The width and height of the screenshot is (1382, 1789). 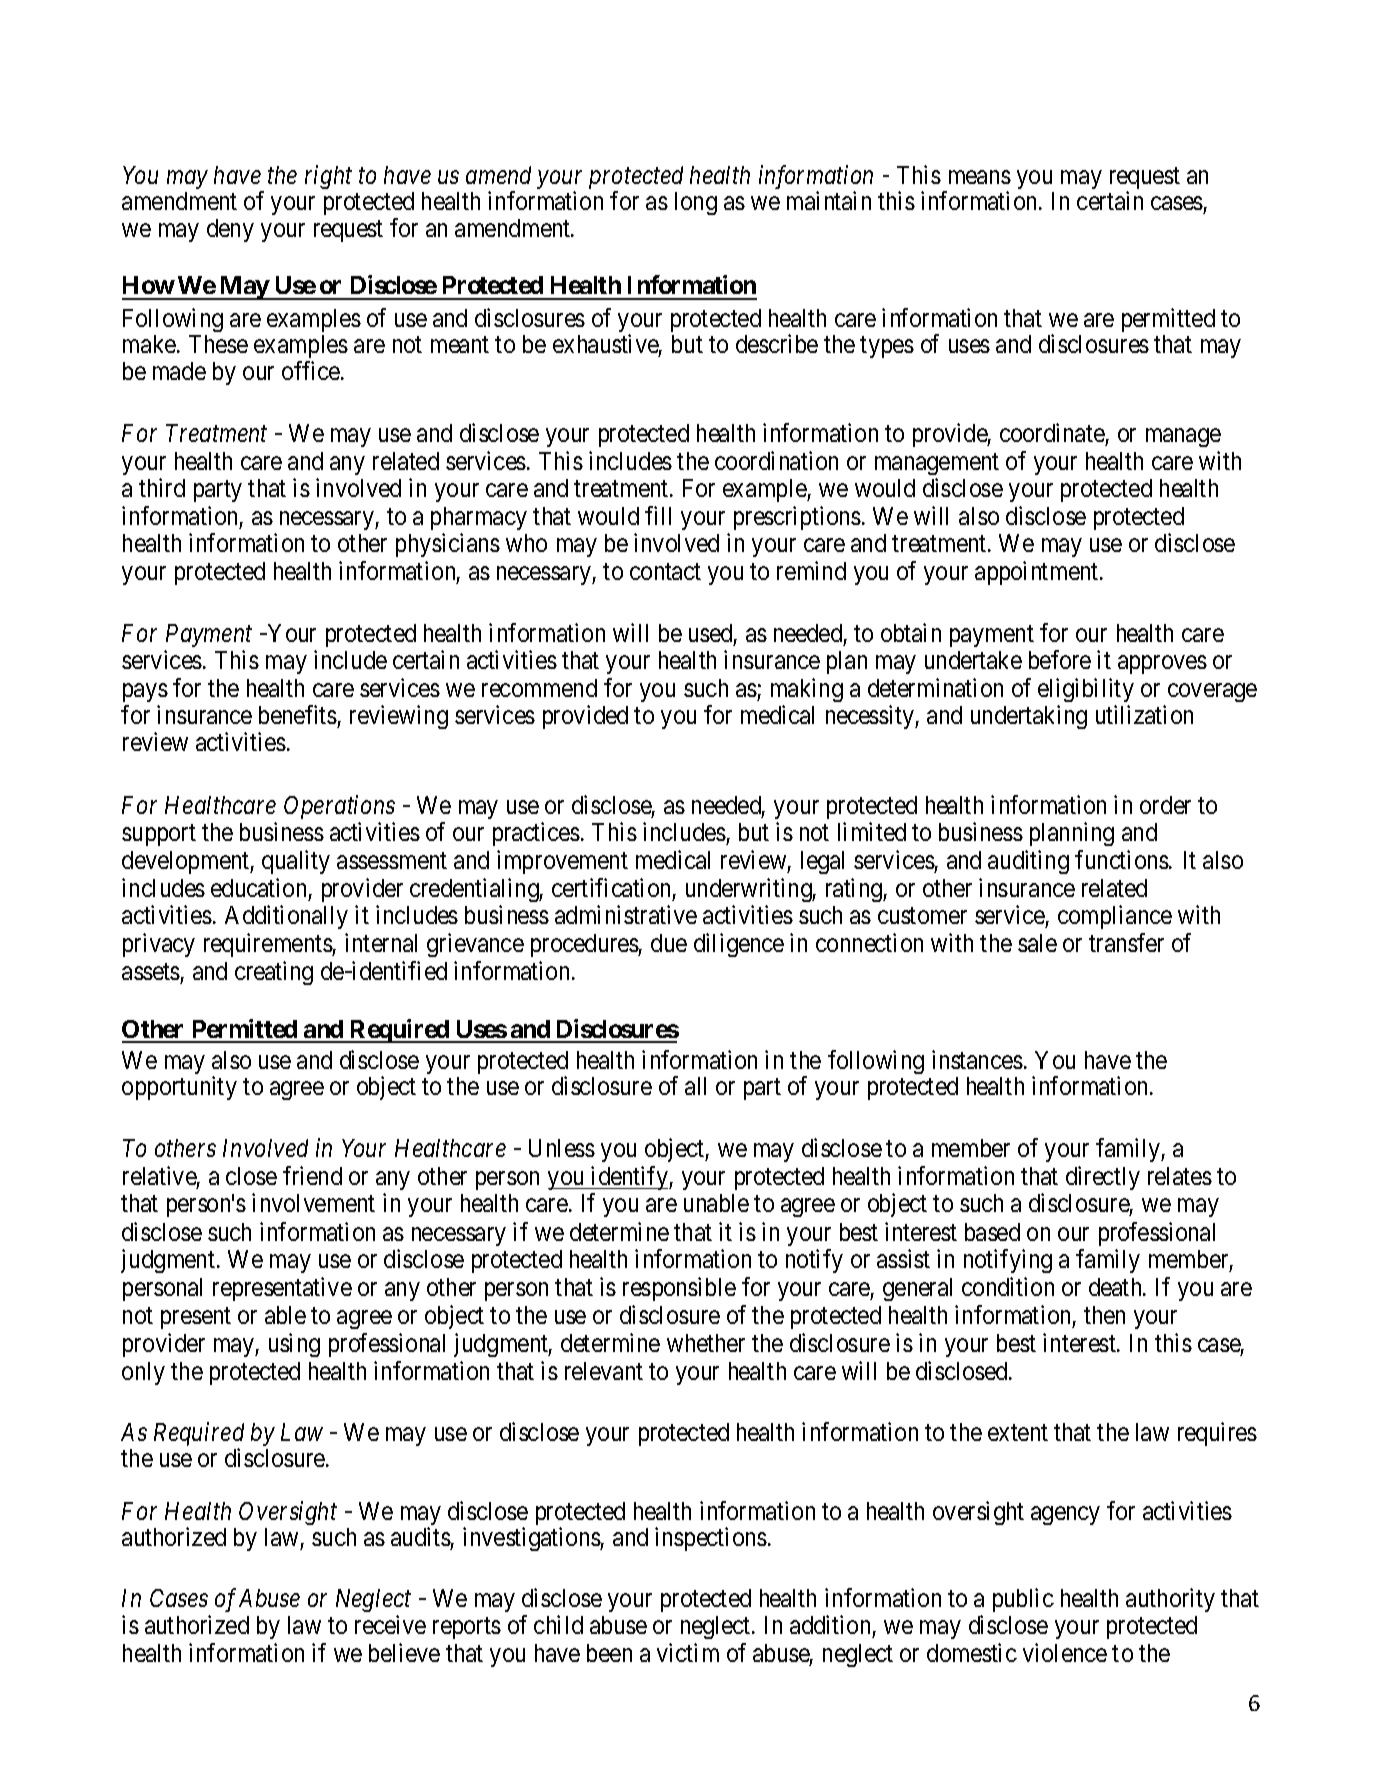 I want to click on receive, so click(x=390, y=1624).
